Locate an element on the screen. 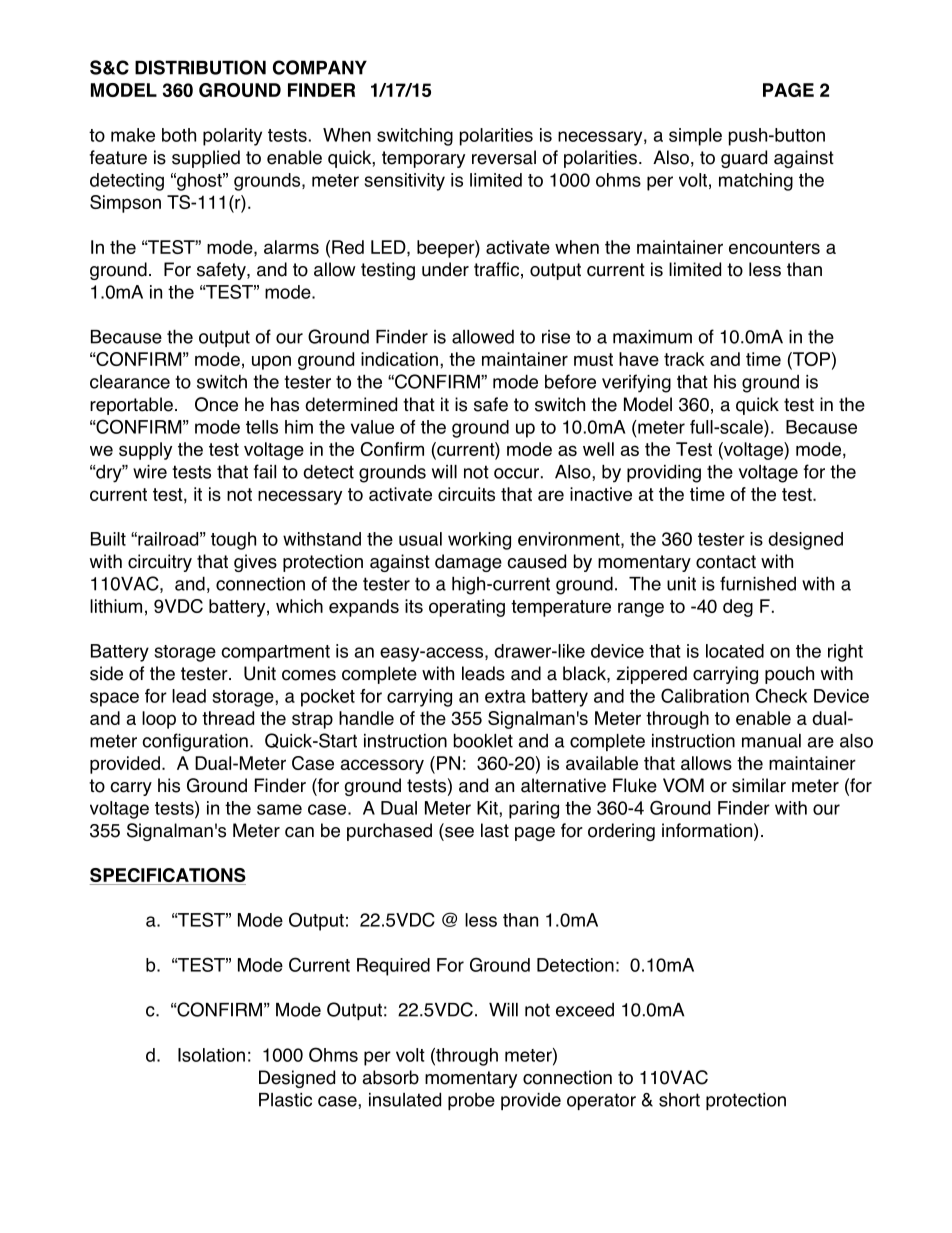 This screenshot has height=1233, width=952. simple is located at coordinates (695, 137).
